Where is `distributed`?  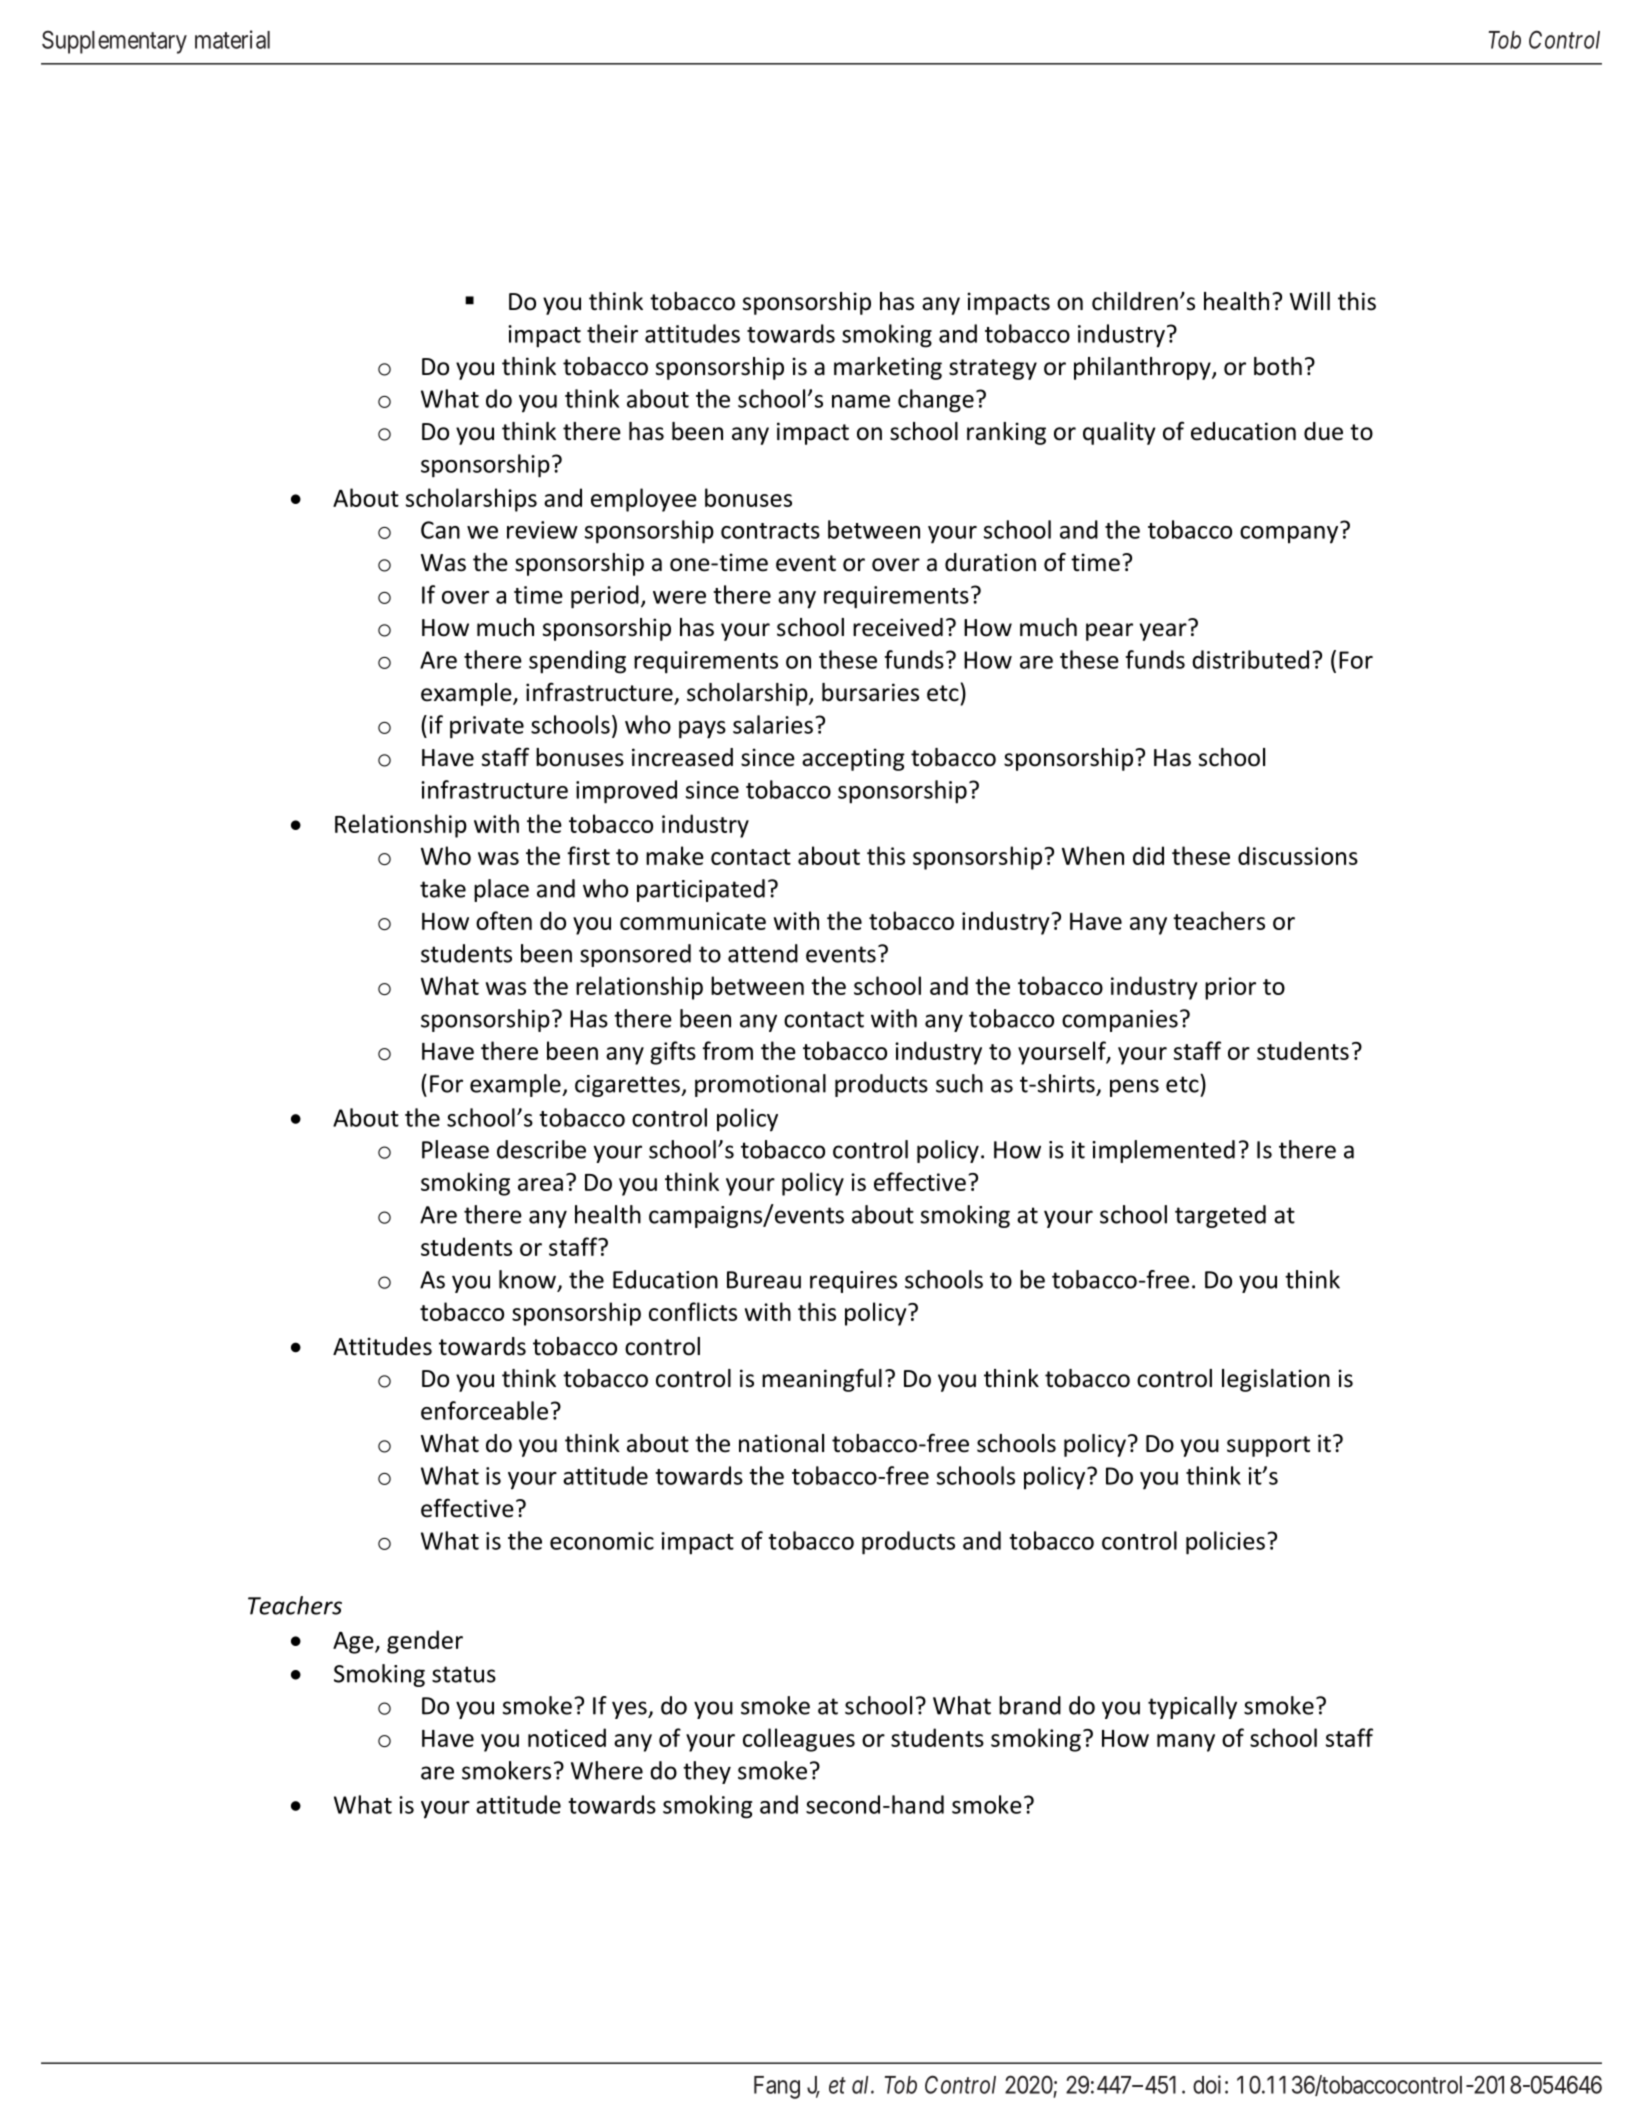
distributed is located at coordinates (1250, 659).
